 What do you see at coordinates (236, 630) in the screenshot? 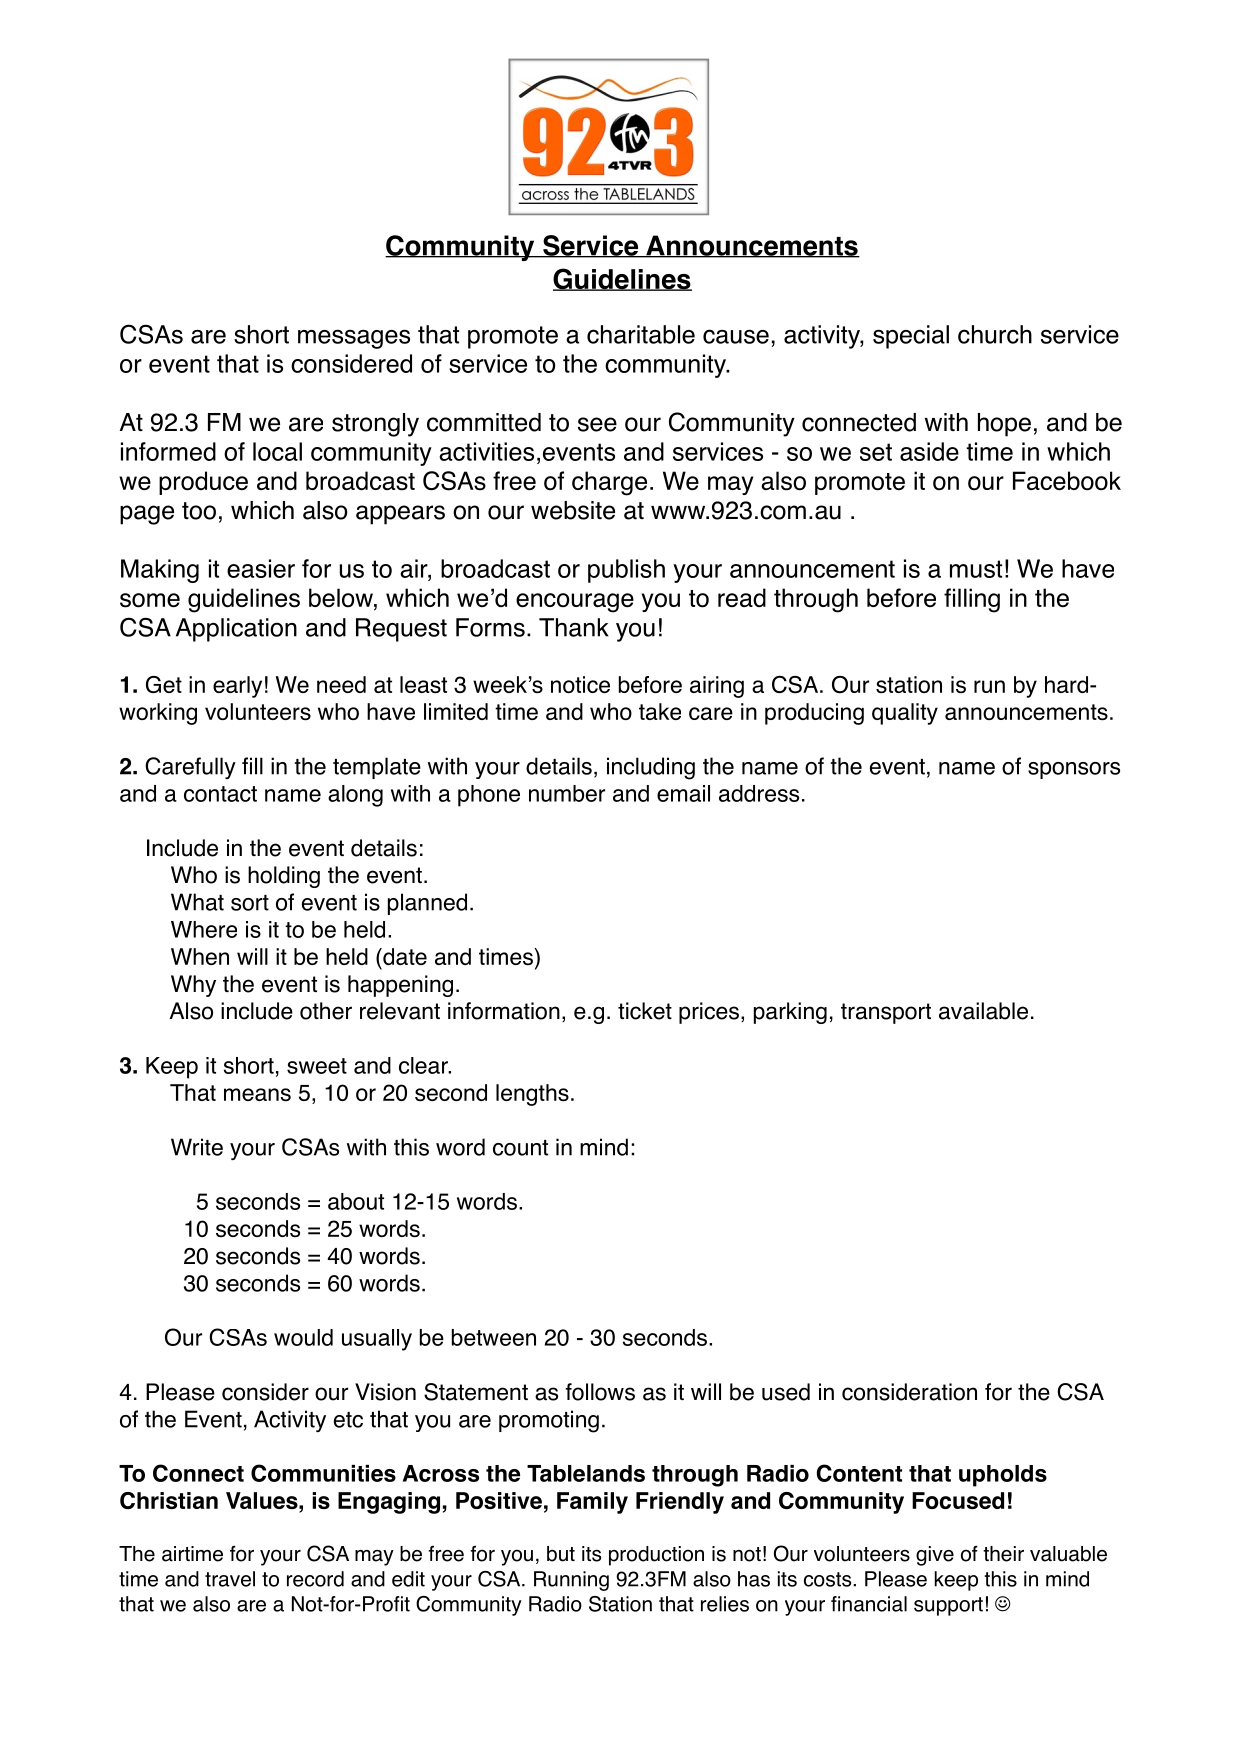
I see `Application` at bounding box center [236, 630].
